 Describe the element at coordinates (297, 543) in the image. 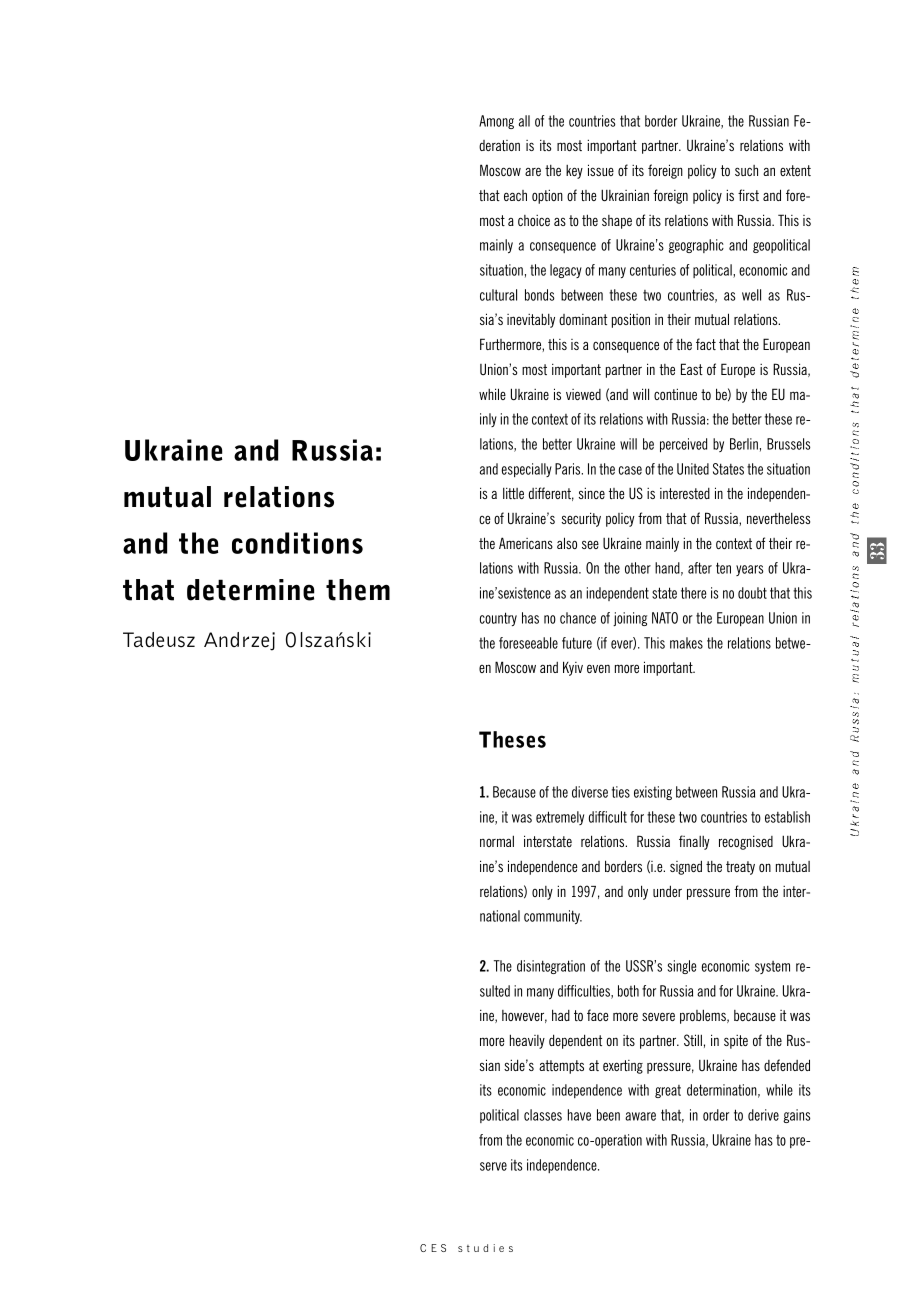

I see `conditions` at that location.
